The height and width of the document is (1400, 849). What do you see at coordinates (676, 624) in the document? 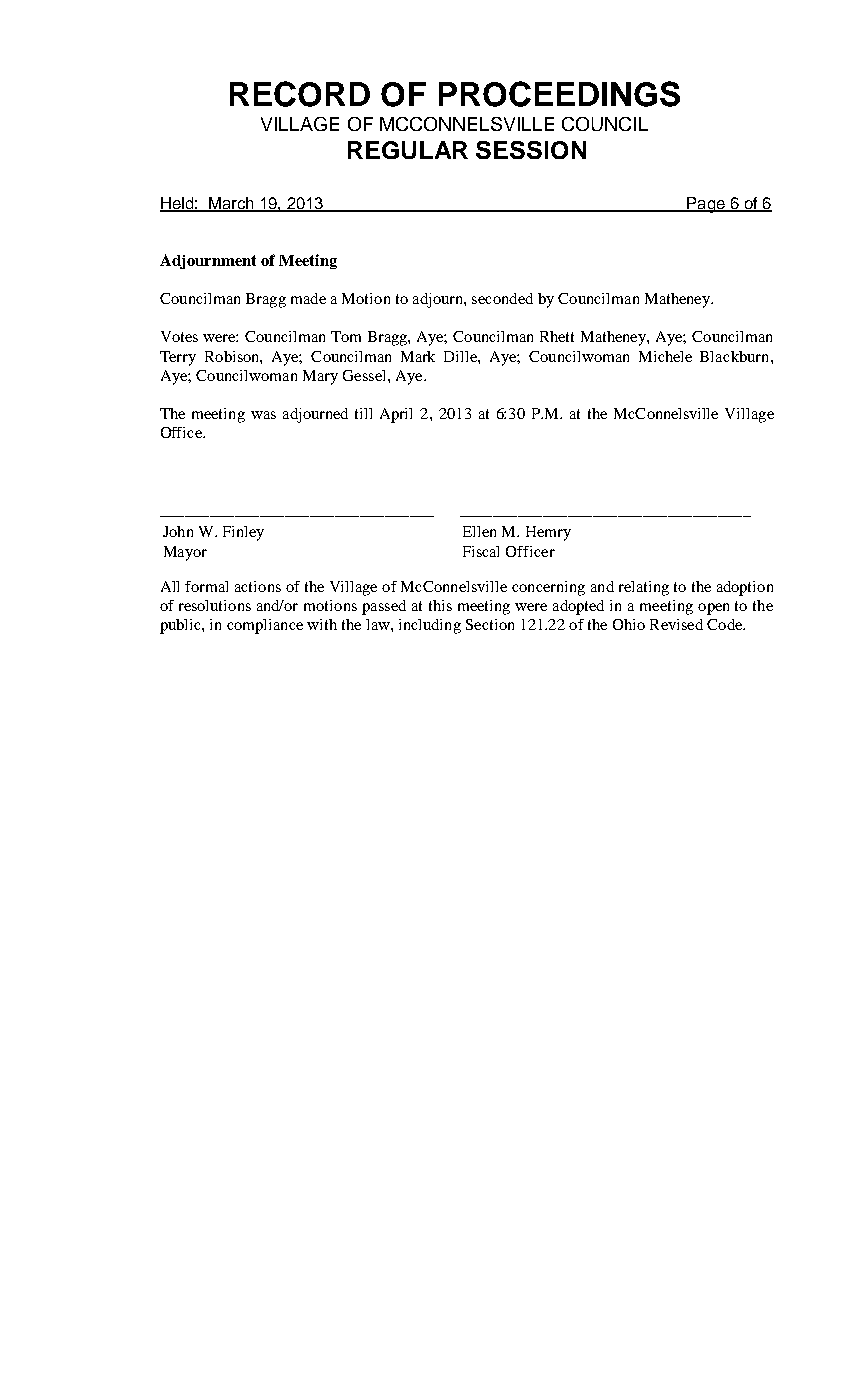
I see `Revised` at bounding box center [676, 624].
